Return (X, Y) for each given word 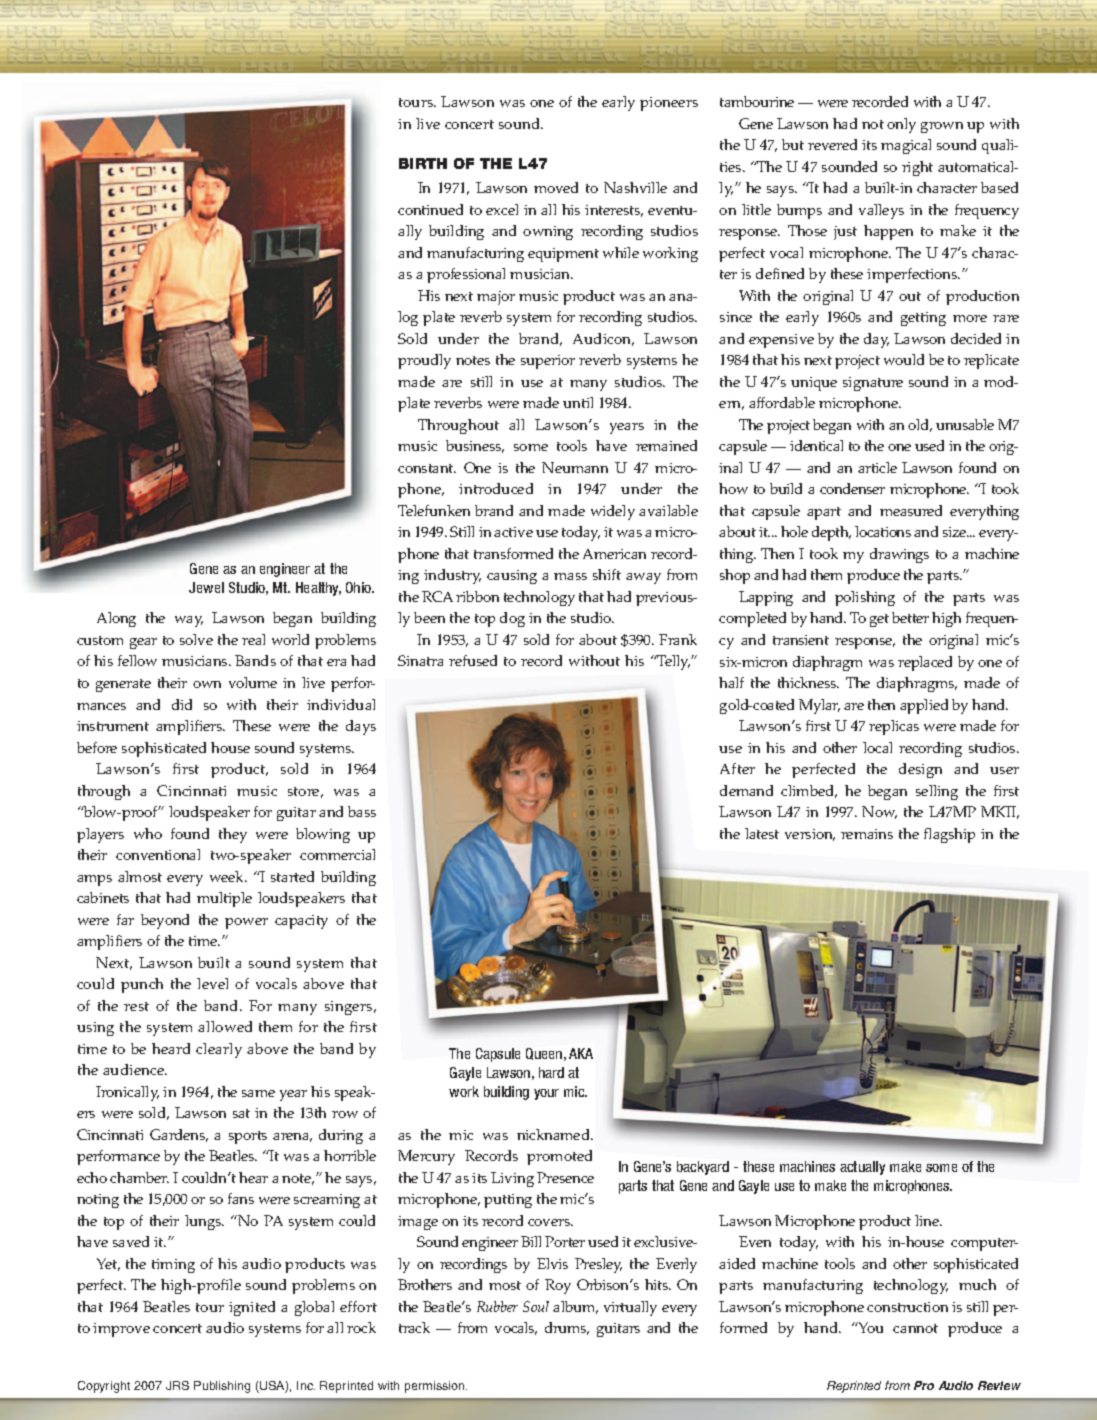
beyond (165, 921)
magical (906, 146)
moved (556, 187)
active (513, 532)
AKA (581, 1053)
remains (867, 834)
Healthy (318, 589)
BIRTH (423, 163)
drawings (899, 555)
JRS (177, 1385)
